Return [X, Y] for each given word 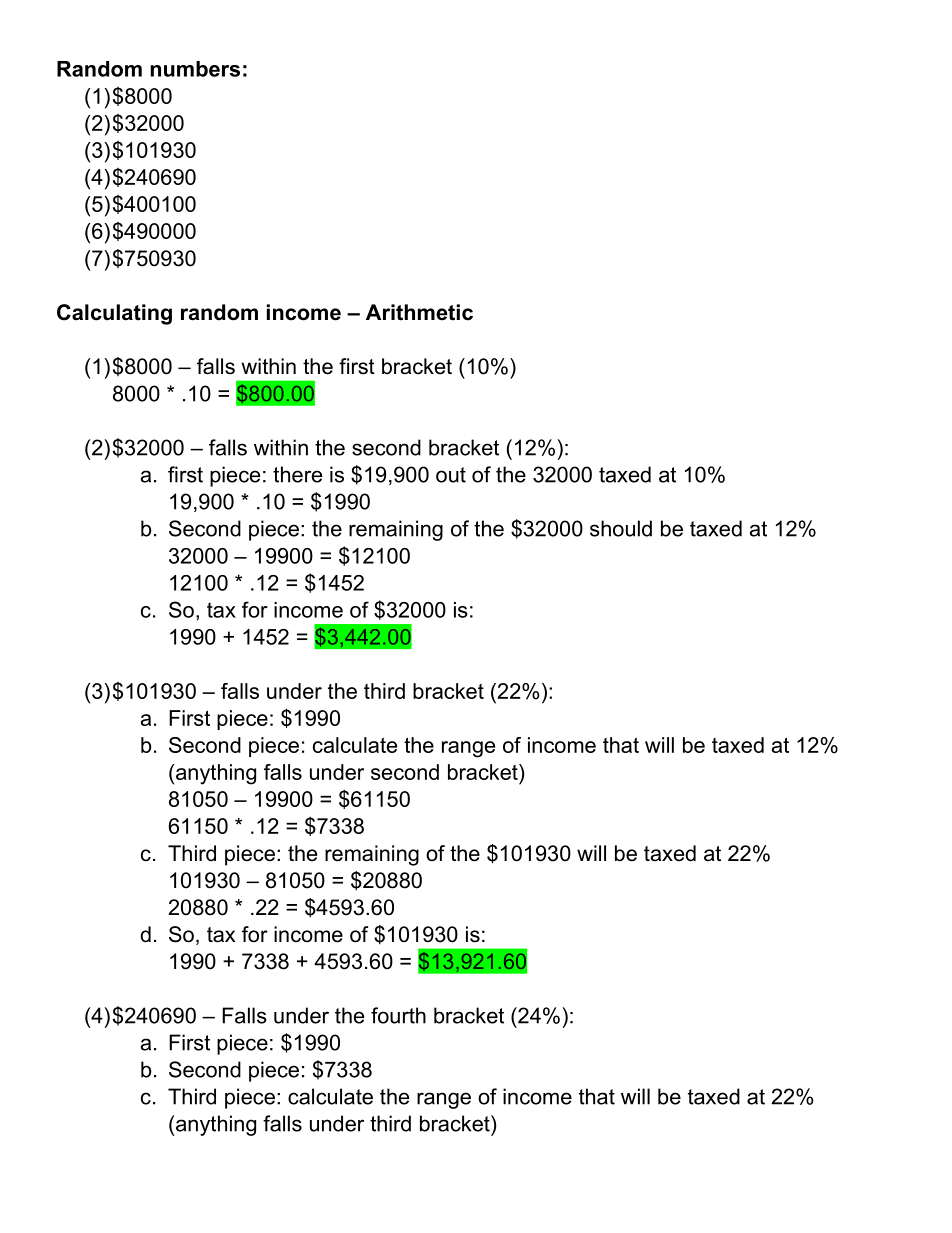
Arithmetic [419, 312]
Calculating [114, 314]
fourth [398, 1015]
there [297, 474]
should [621, 528]
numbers [195, 69]
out [451, 475]
